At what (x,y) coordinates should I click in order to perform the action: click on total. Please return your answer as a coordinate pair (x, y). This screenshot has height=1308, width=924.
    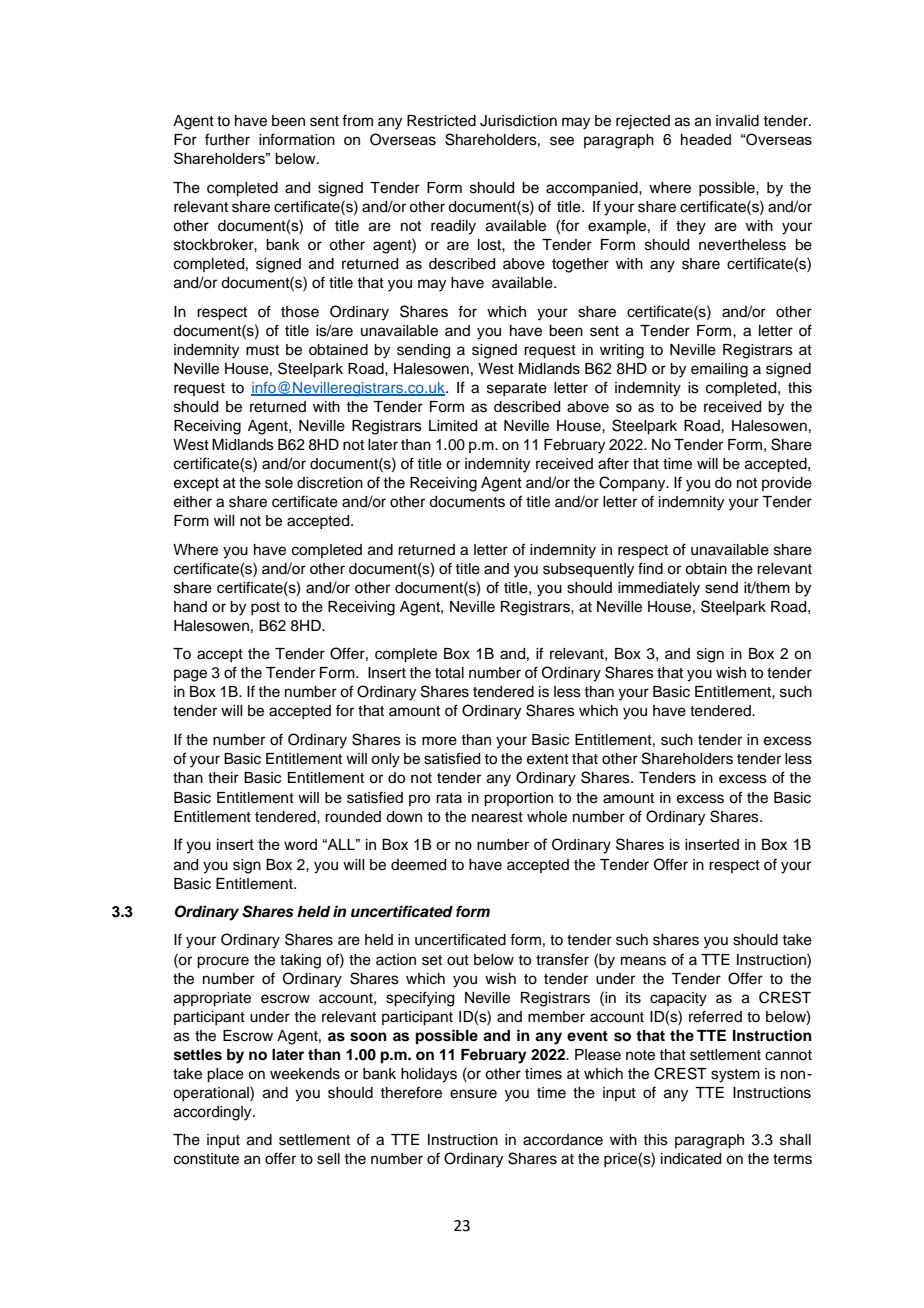
    Looking at the image, I should click on (449, 673).
